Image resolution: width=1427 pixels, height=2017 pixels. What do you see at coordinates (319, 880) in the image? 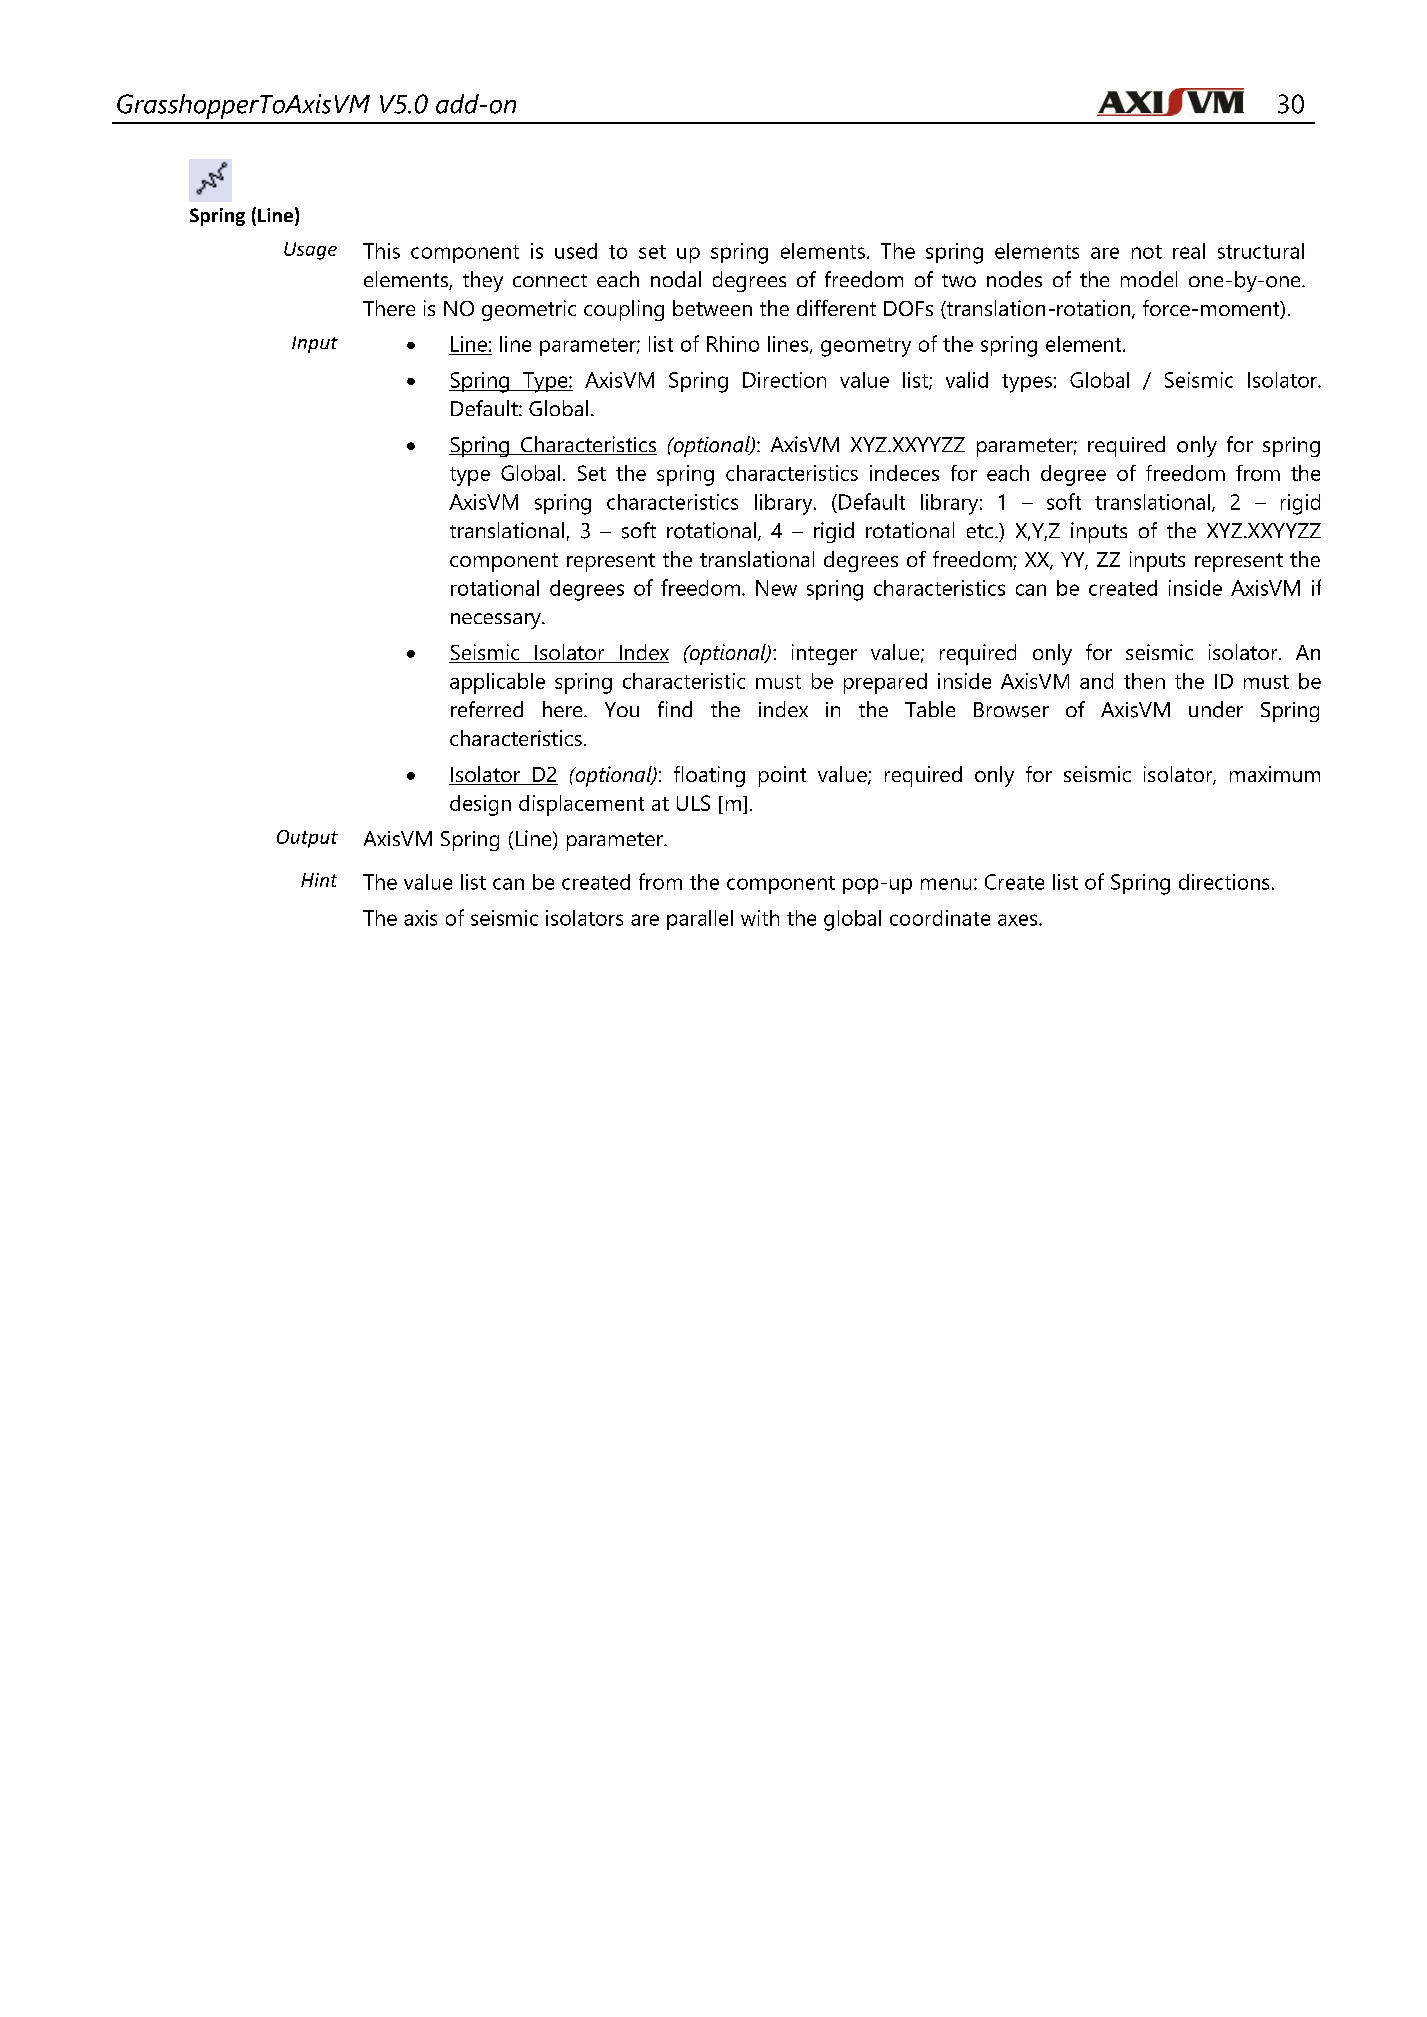
I see `Hint` at bounding box center [319, 880].
